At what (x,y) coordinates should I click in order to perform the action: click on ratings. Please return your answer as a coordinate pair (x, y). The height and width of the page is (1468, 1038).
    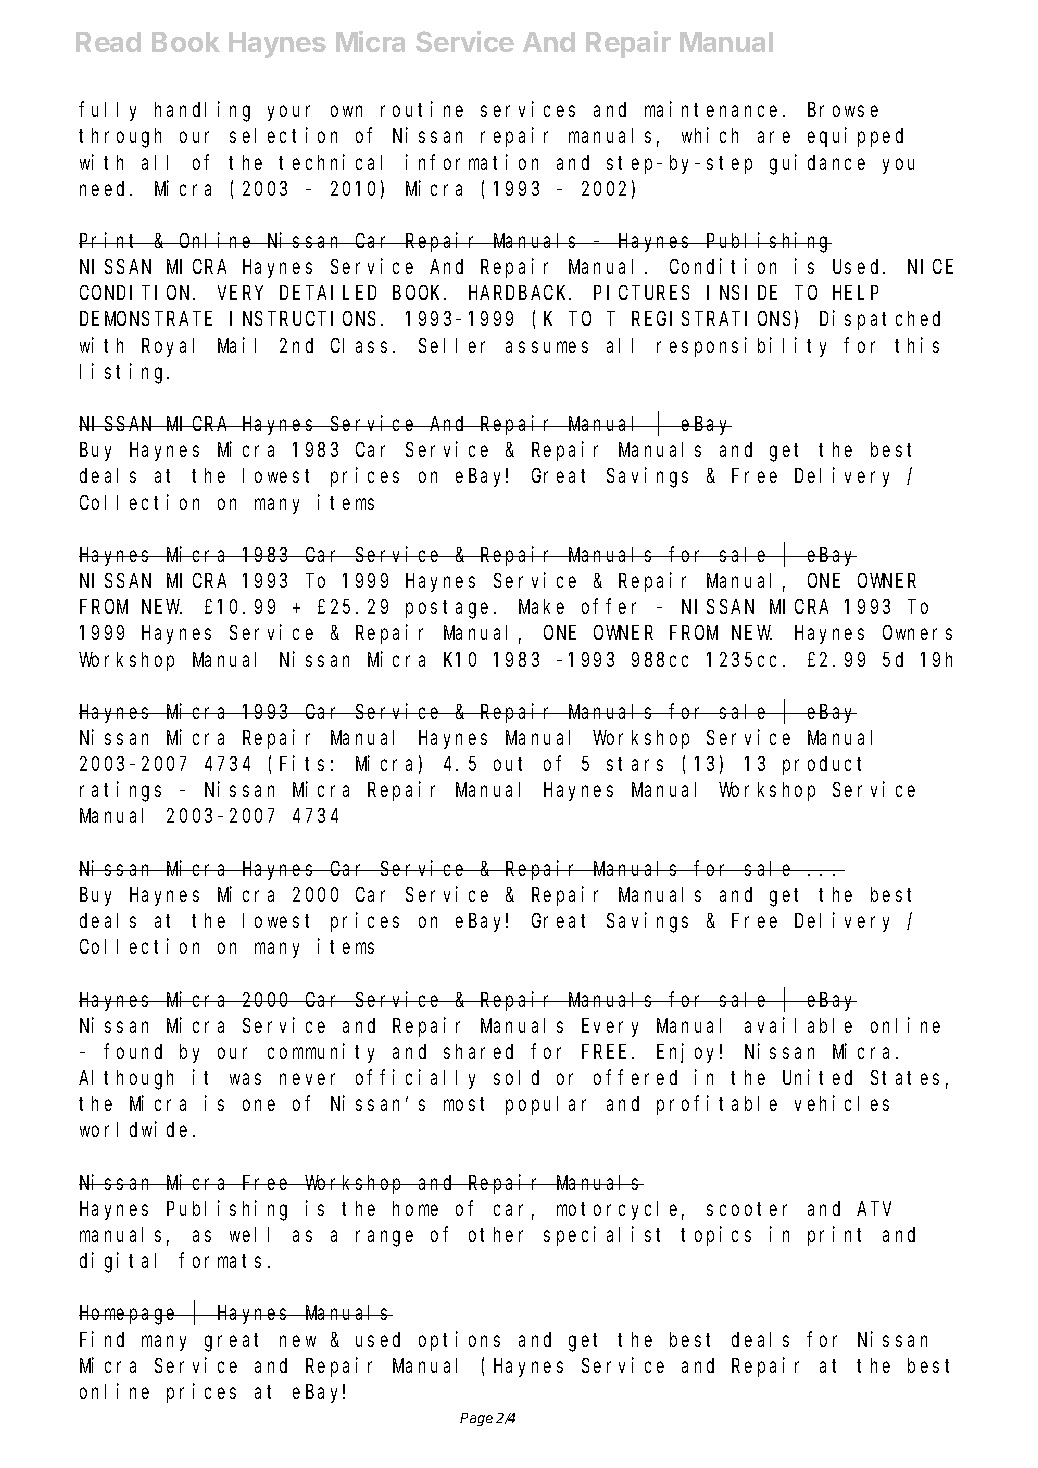
    Looking at the image, I should click on (120, 792).
